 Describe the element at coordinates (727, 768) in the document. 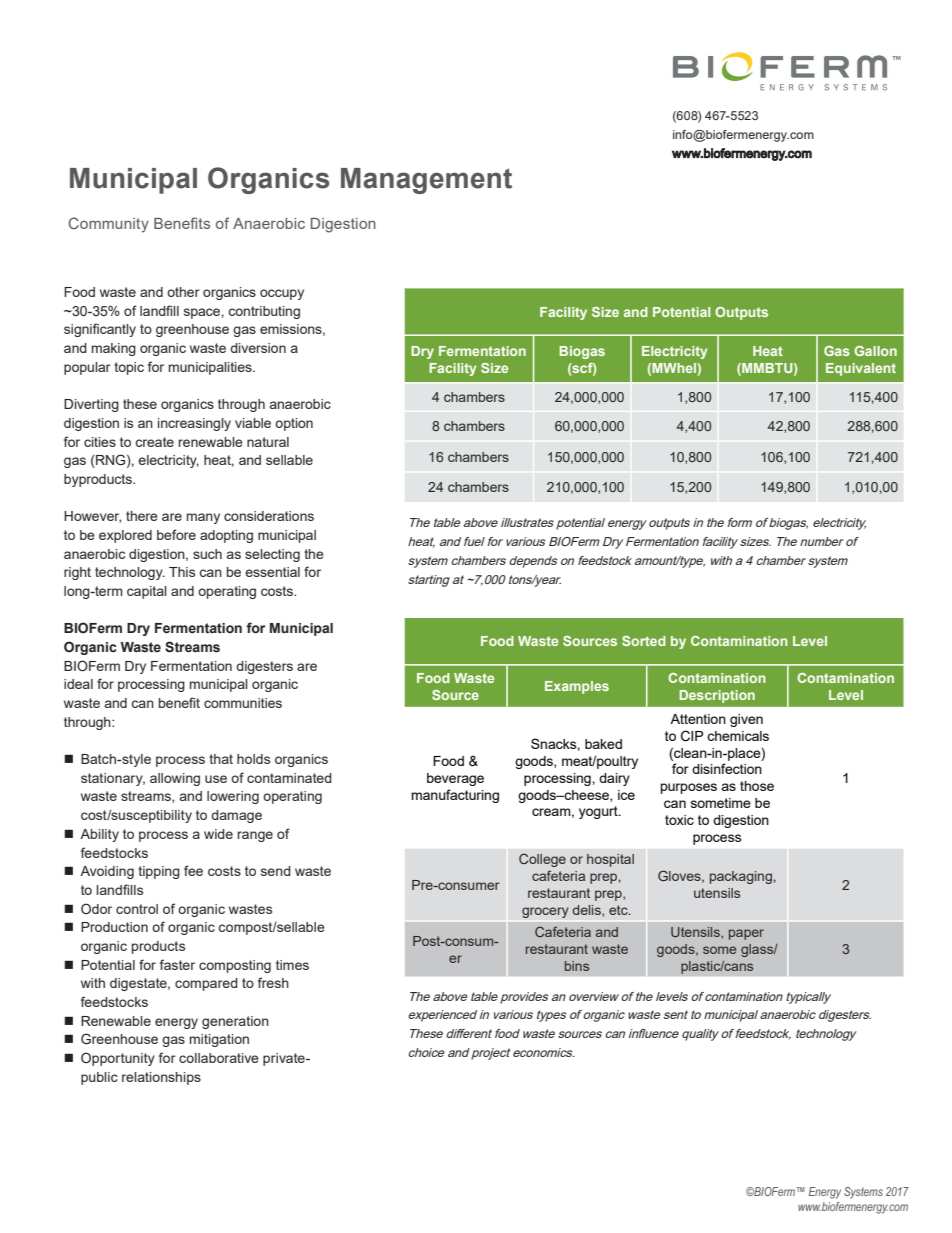

I see `disinfection` at that location.
